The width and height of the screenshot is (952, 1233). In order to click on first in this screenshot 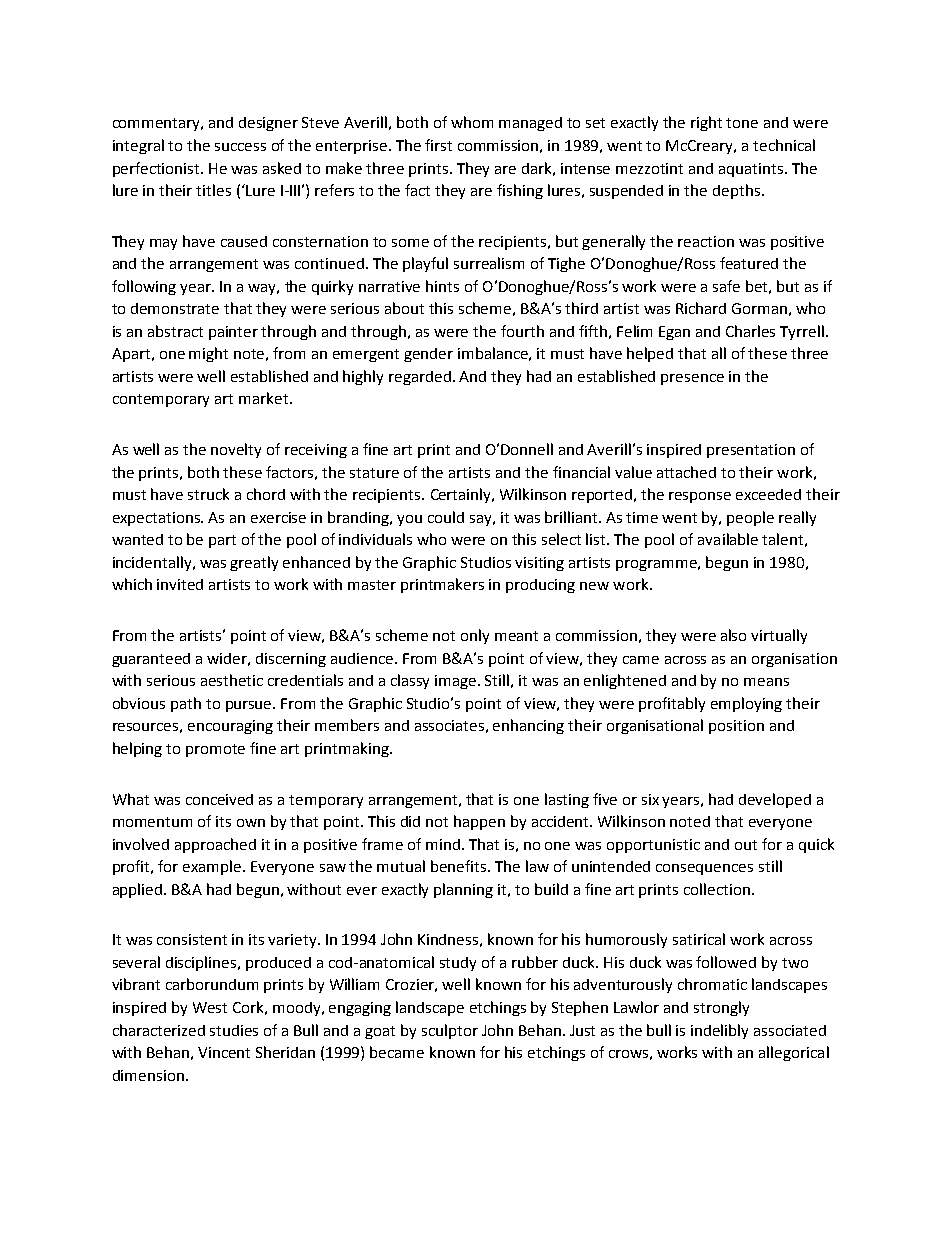, I will do `click(438, 145)`.
